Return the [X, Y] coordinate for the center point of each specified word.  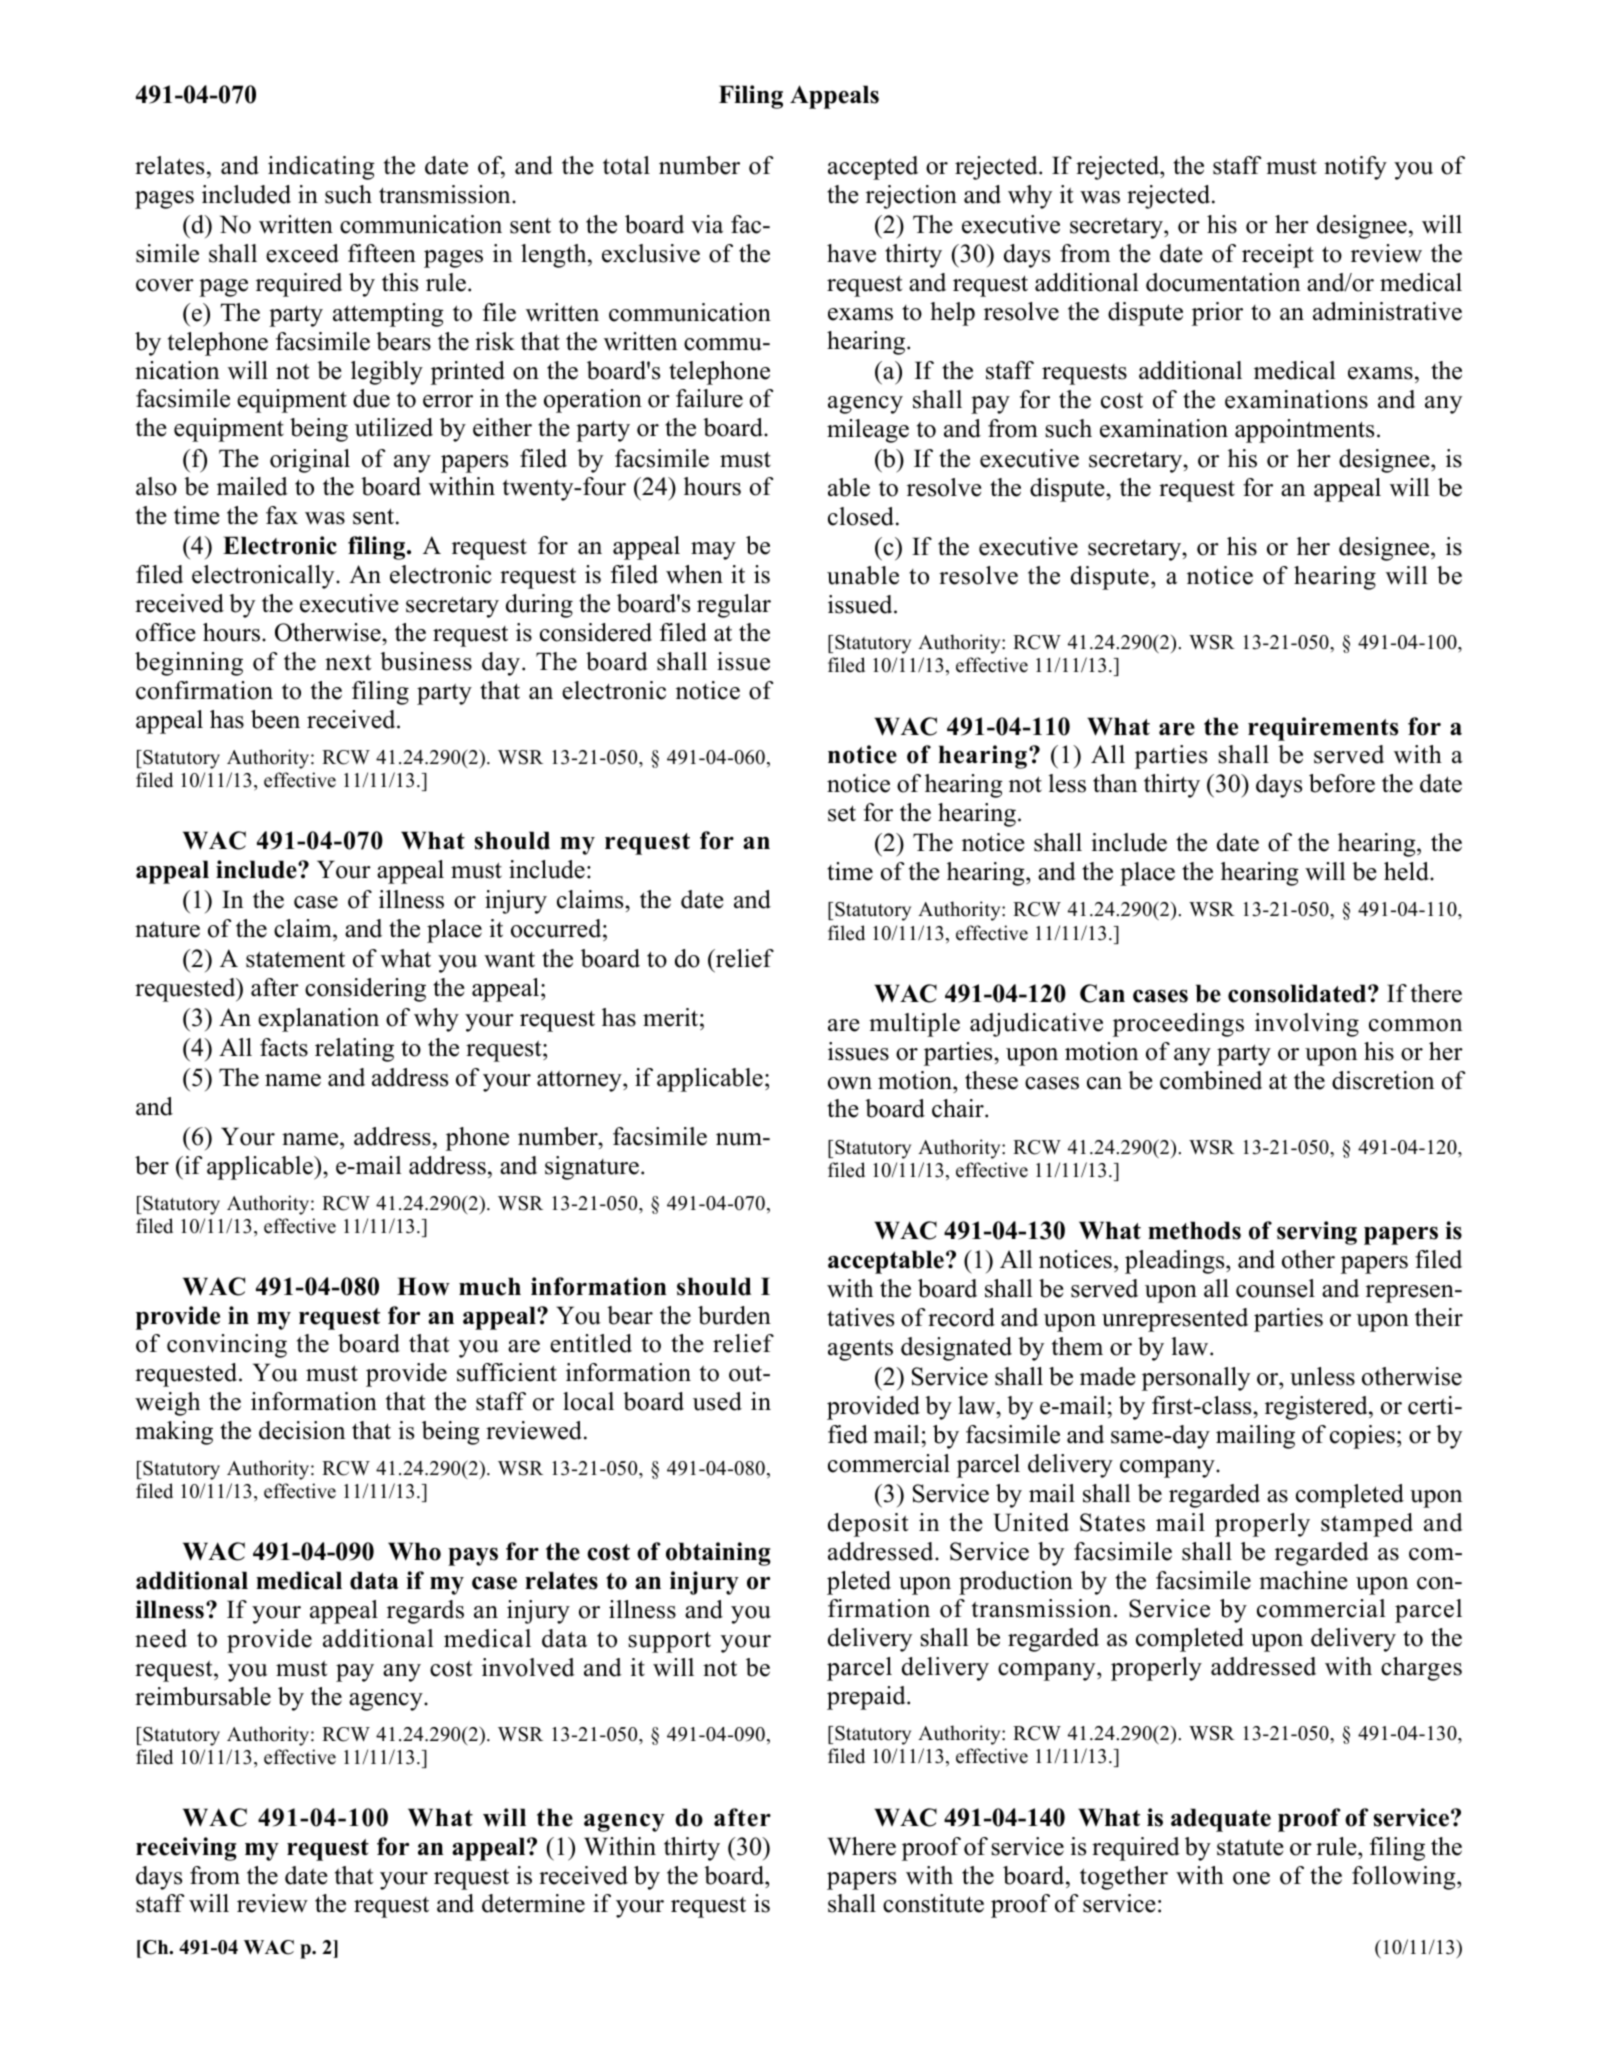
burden [734, 1315]
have [851, 253]
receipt [1278, 256]
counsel [1275, 1288]
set [842, 813]
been [275, 719]
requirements [1323, 729]
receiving [186, 1849]
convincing [227, 1346]
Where [862, 1846]
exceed [302, 253]
